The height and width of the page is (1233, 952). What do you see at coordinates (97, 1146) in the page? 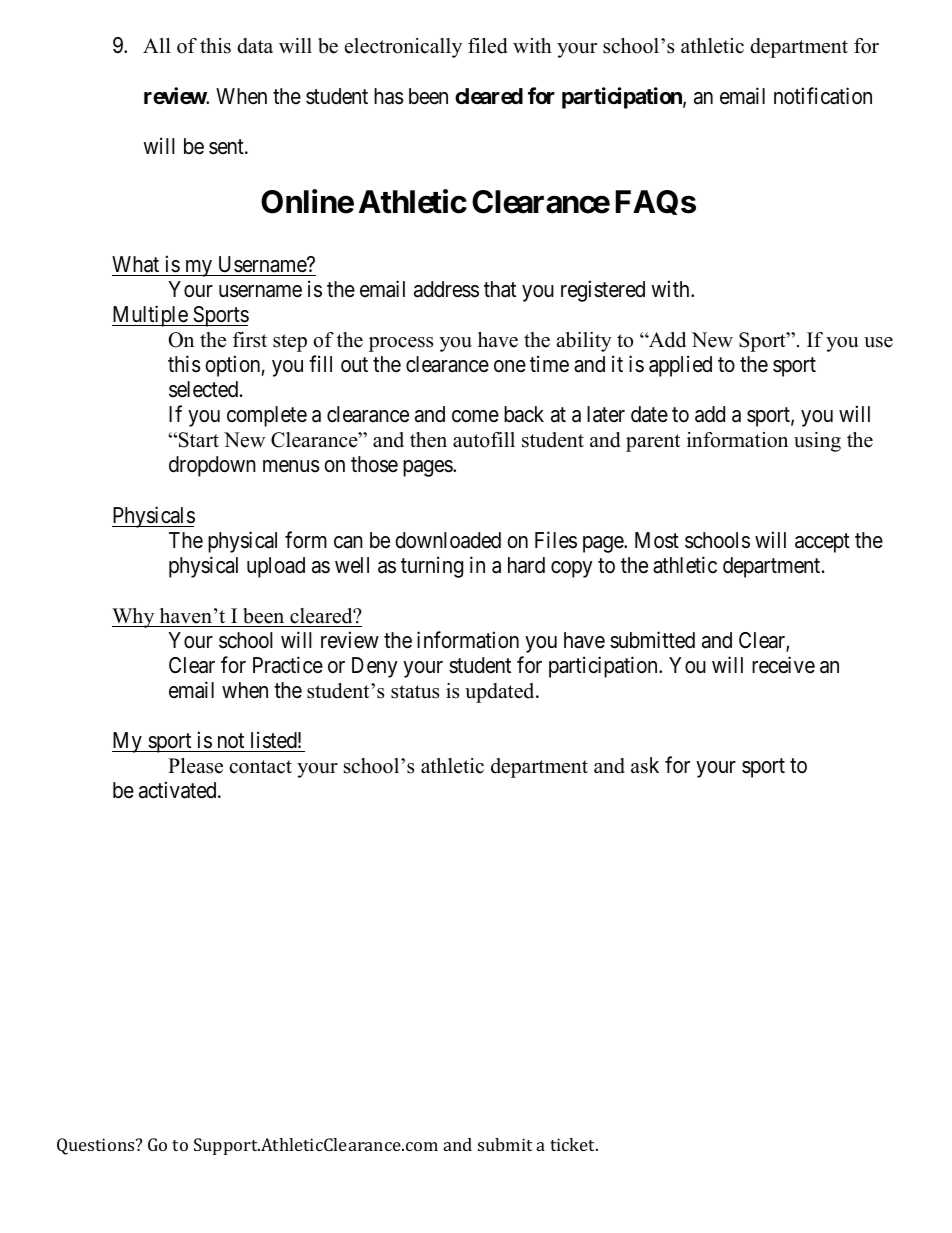
I see `Questions` at bounding box center [97, 1146].
